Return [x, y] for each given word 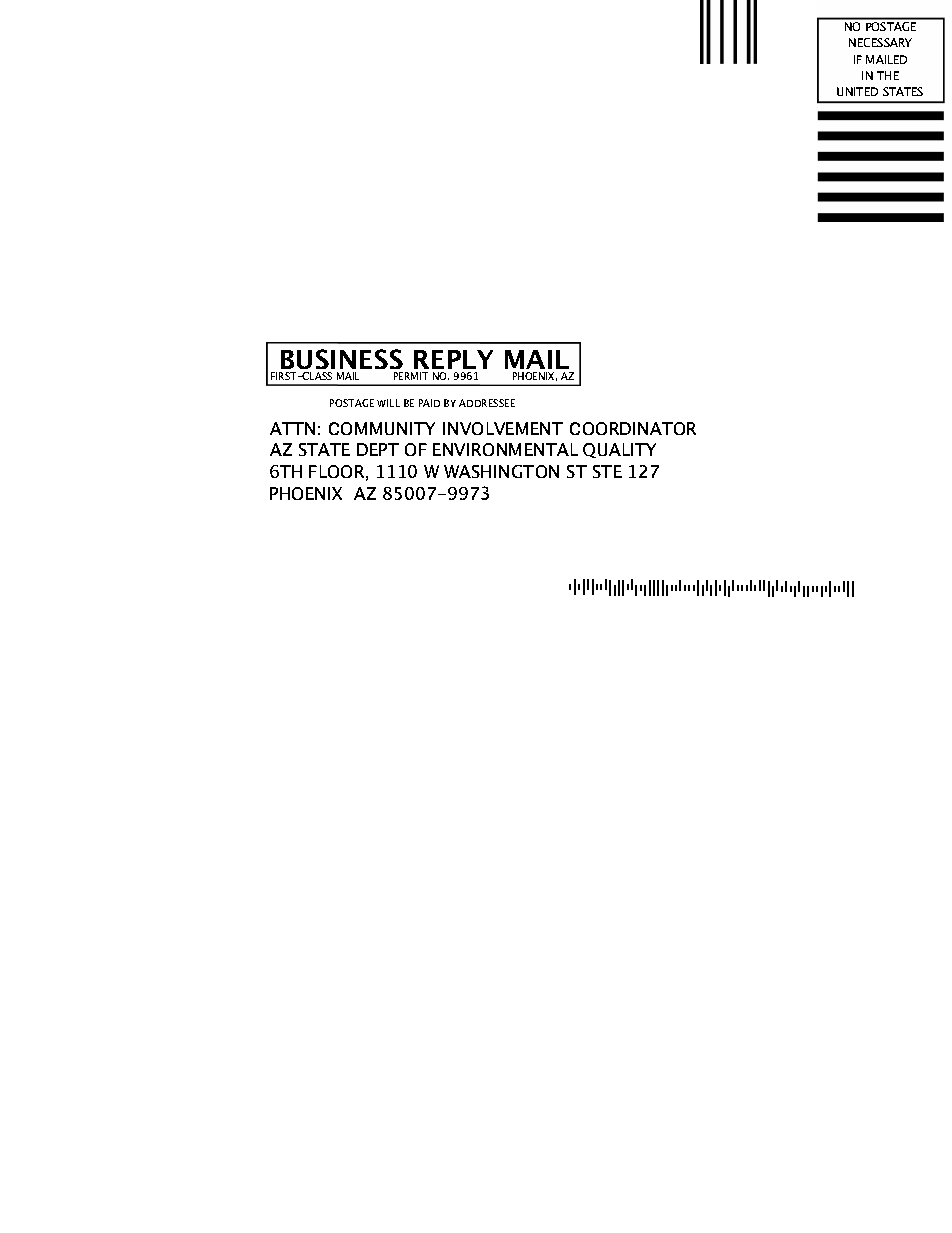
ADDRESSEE [487, 403]
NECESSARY [880, 42]
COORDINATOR [633, 428]
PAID [429, 403]
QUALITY [619, 450]
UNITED [857, 91]
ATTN [292, 428]
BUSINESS [341, 361]
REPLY [453, 359]
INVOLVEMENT [503, 428]
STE [607, 471]
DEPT [378, 449]
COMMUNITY [382, 428]
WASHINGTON [501, 471]
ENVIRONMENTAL [505, 449]
